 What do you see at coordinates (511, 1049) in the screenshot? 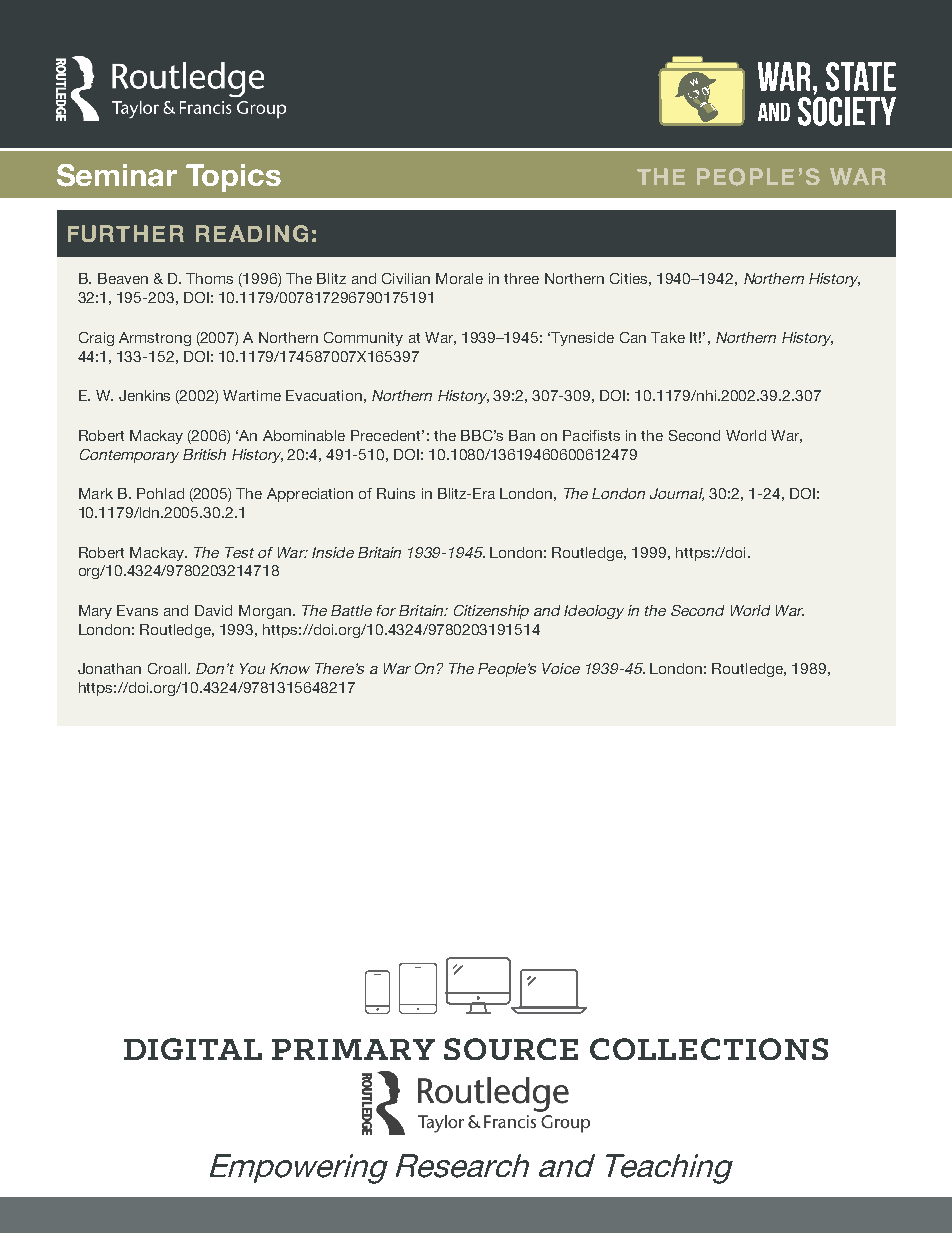
I see `SOURCE` at bounding box center [511, 1049].
